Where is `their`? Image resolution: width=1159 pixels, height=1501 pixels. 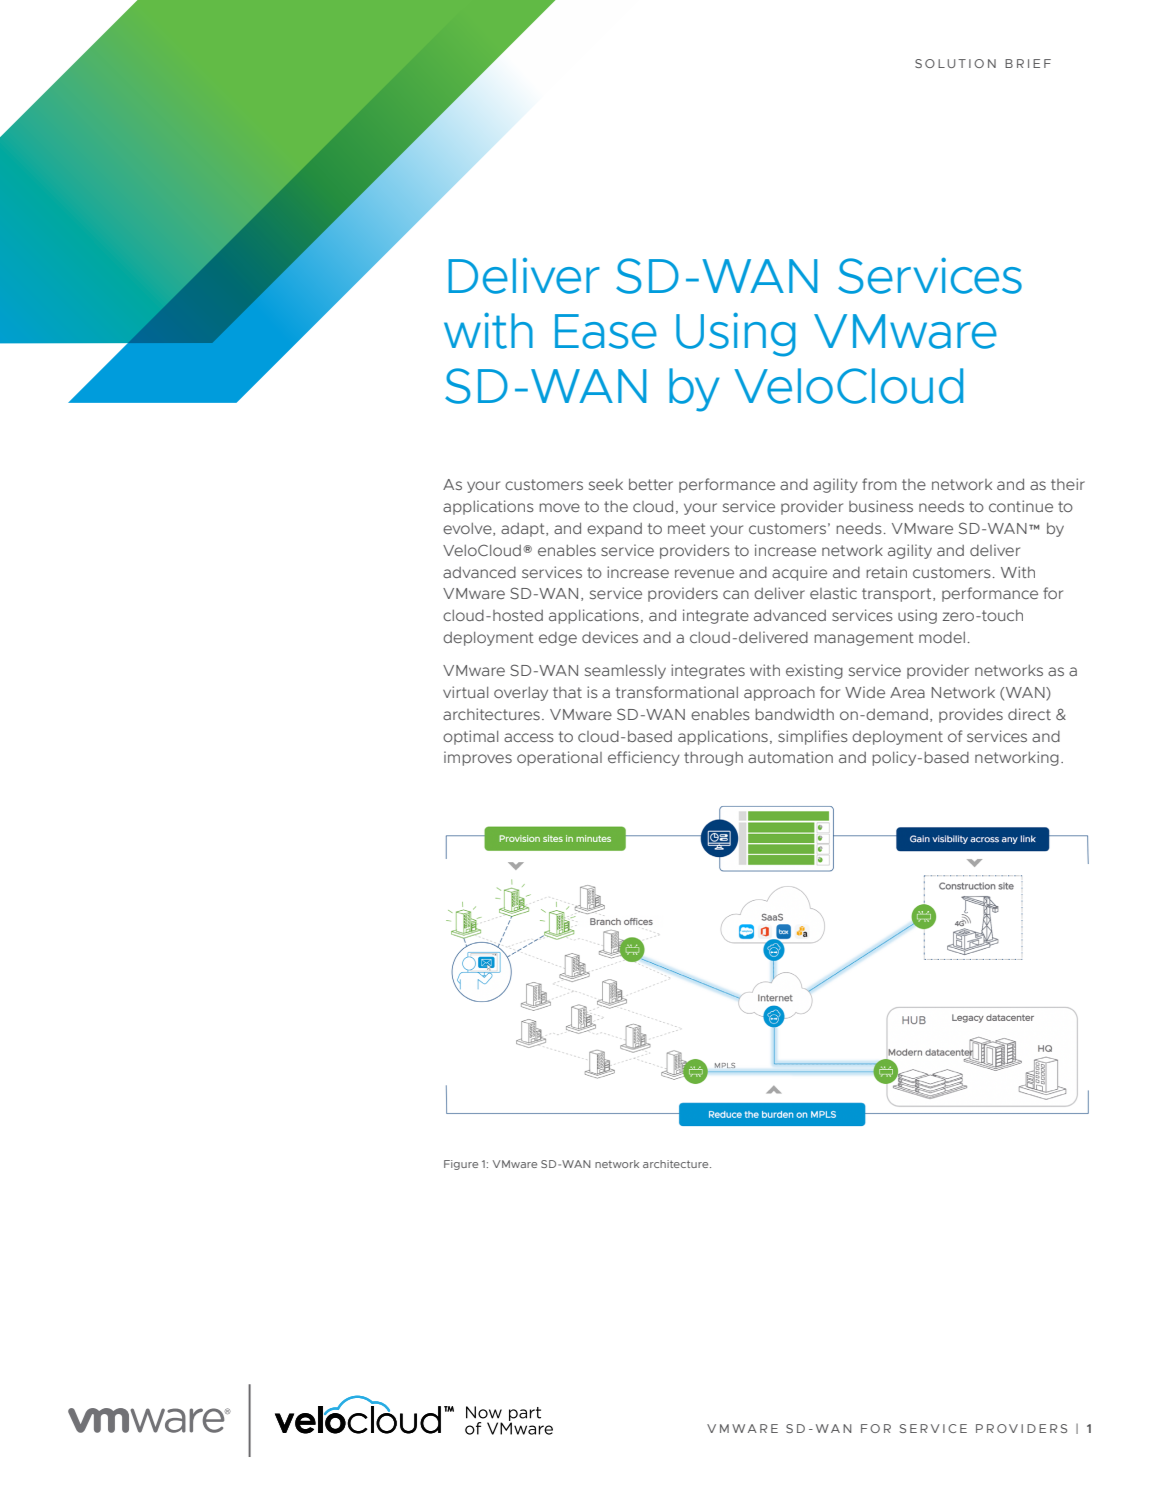 their is located at coordinates (1068, 484).
